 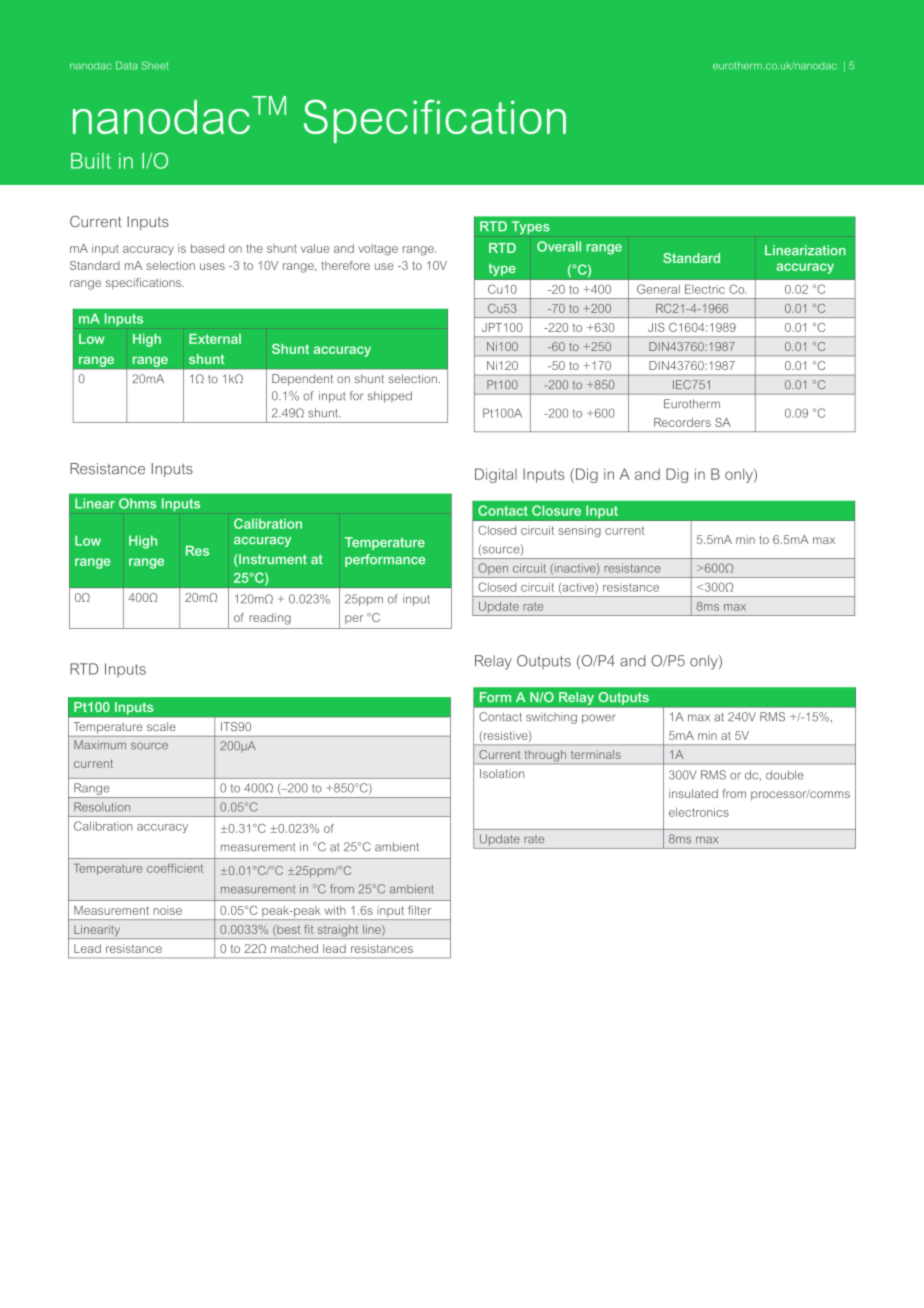 I want to click on Digital, so click(x=496, y=475).
